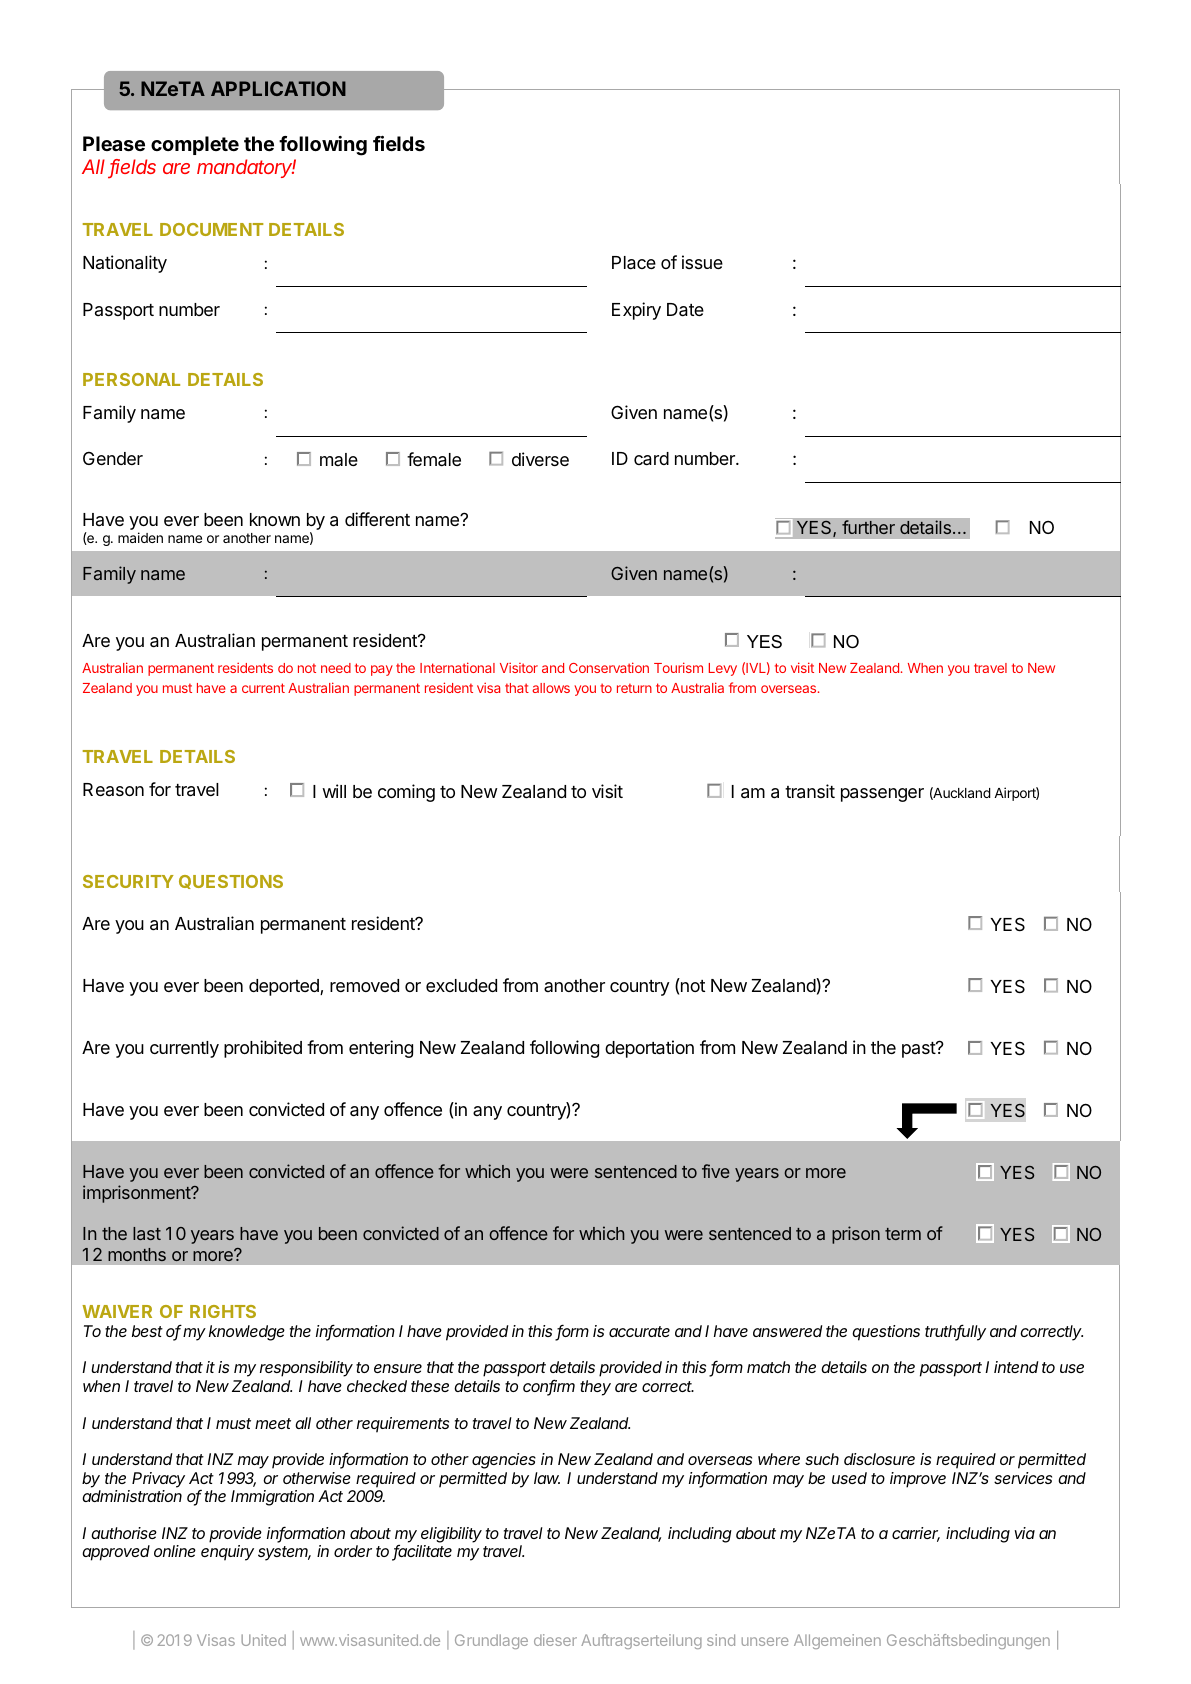 This screenshot has height=1684, width=1191. What do you see at coordinates (128, 881) in the screenshot?
I see `SECURITY` at bounding box center [128, 881].
